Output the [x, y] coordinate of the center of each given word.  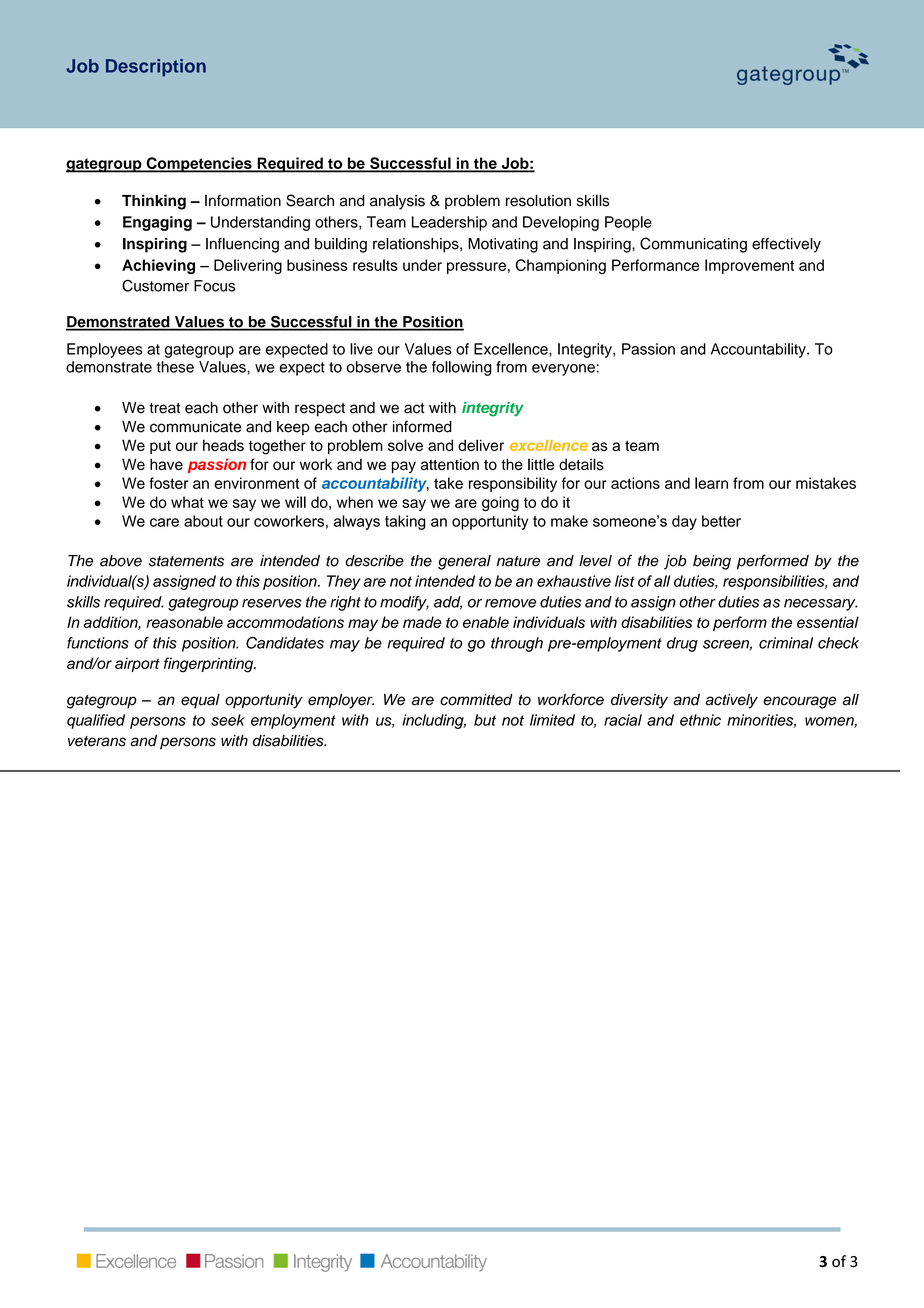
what [187, 502]
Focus [214, 286]
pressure [476, 268]
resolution [538, 200]
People [628, 223]
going [500, 503]
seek [228, 720]
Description [156, 68]
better [721, 521]
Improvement [749, 266]
